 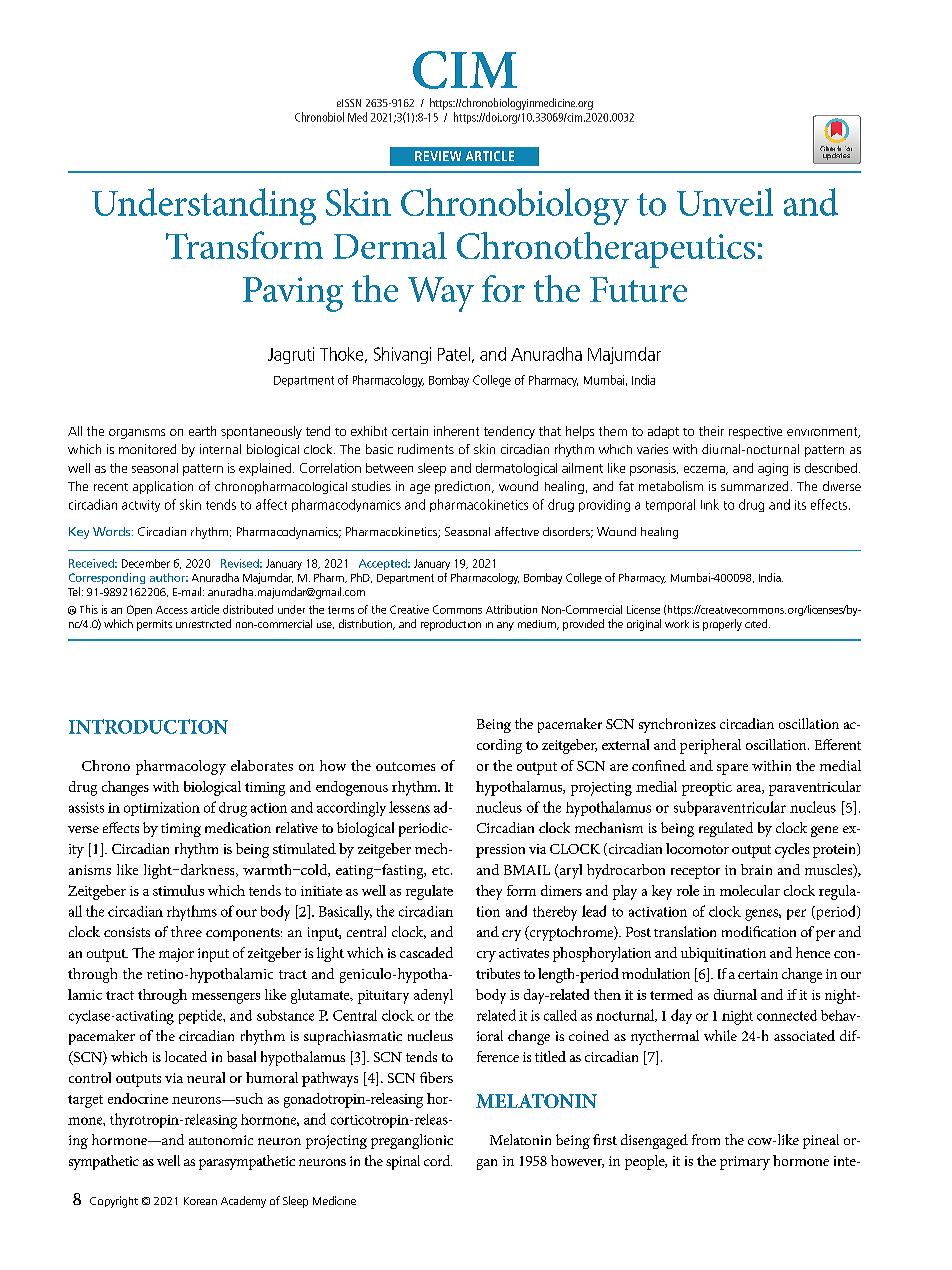 What do you see at coordinates (516, 469) in the screenshot?
I see `dermatological` at bounding box center [516, 469].
